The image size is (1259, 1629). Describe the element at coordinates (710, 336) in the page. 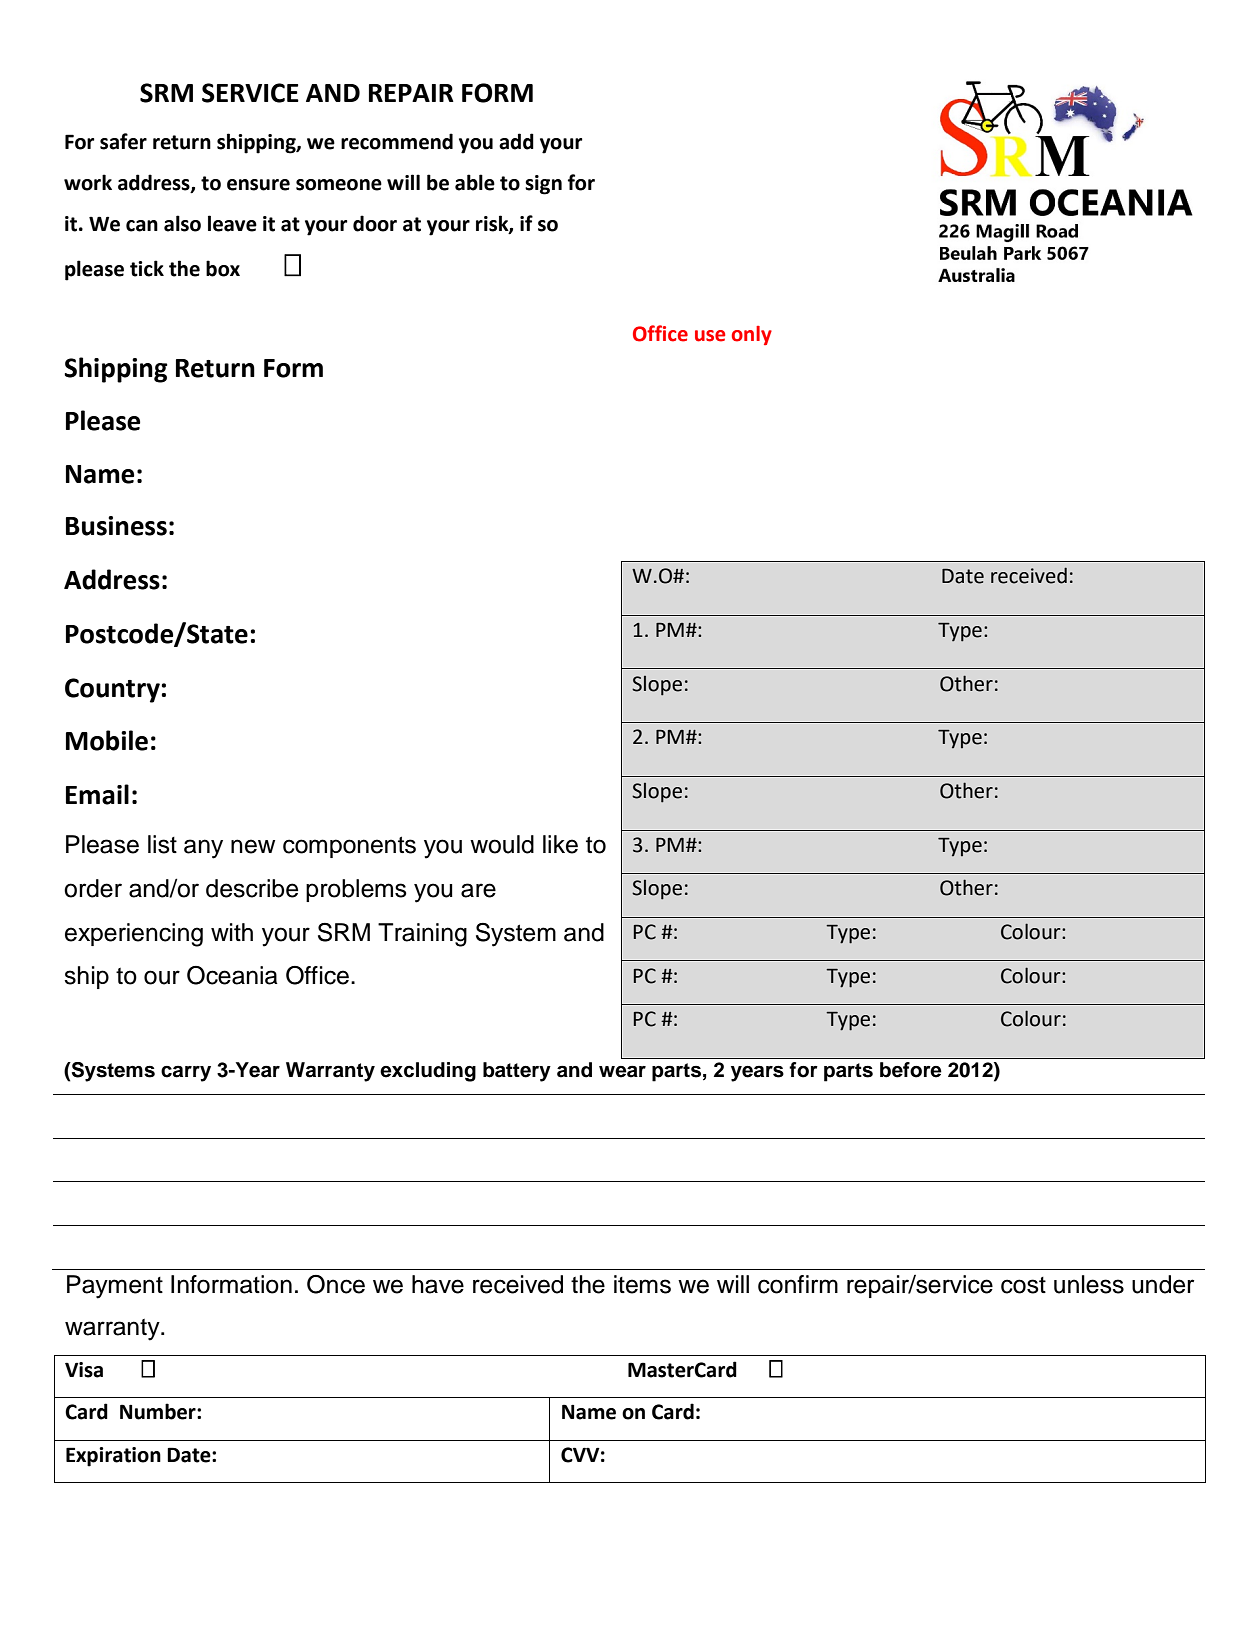

I see `use` at that location.
